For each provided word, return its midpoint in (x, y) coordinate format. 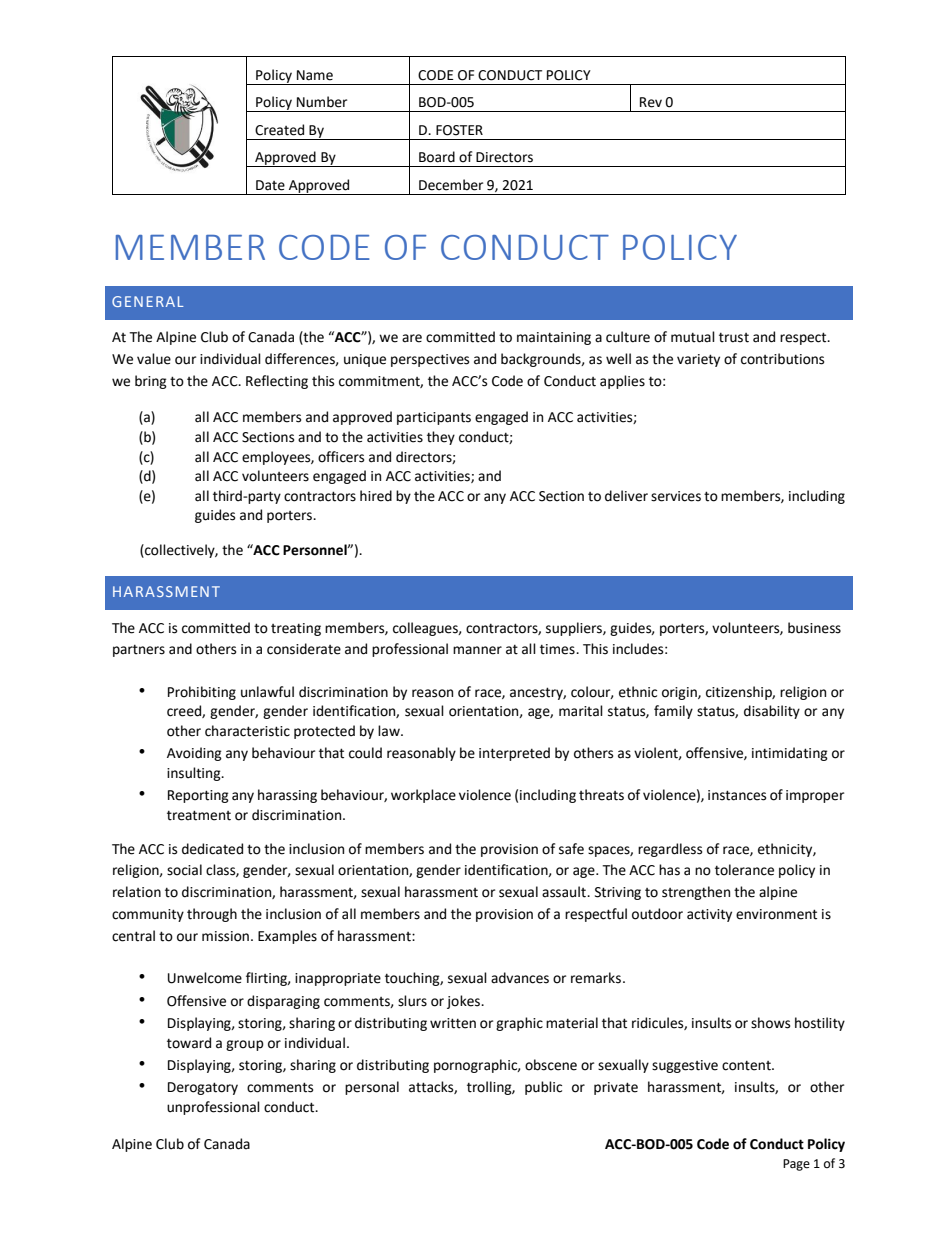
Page (796, 1165)
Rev (651, 102)
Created (279, 130)
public (543, 1088)
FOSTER (459, 130)
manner (477, 650)
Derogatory (203, 1088)
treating (296, 629)
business (814, 628)
